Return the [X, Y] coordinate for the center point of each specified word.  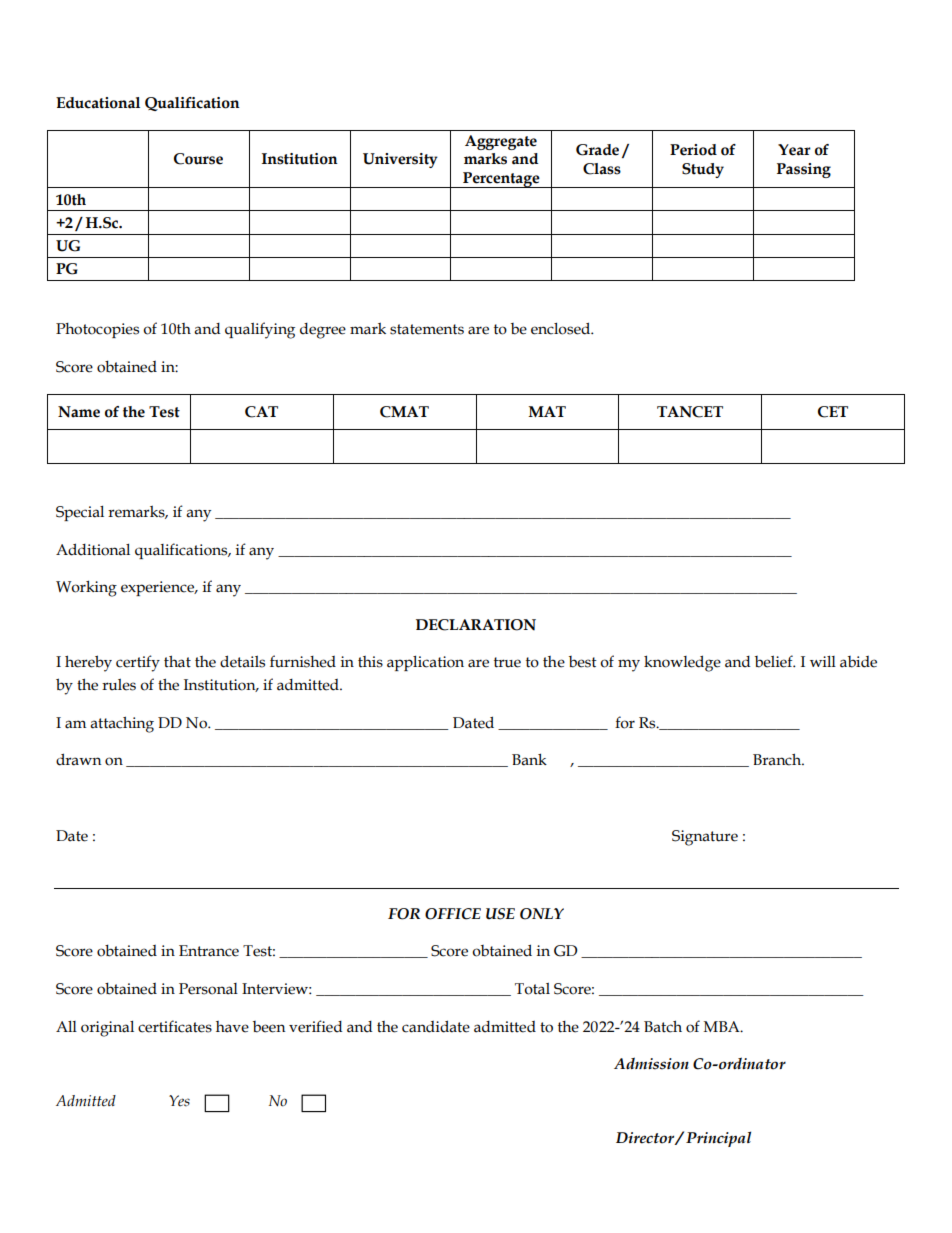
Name [79, 412]
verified [315, 1026]
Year [794, 150]
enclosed [562, 328]
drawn [78, 759]
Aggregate [501, 142]
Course [198, 159]
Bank [529, 759]
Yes [179, 1101]
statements [427, 329]
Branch [778, 759]
